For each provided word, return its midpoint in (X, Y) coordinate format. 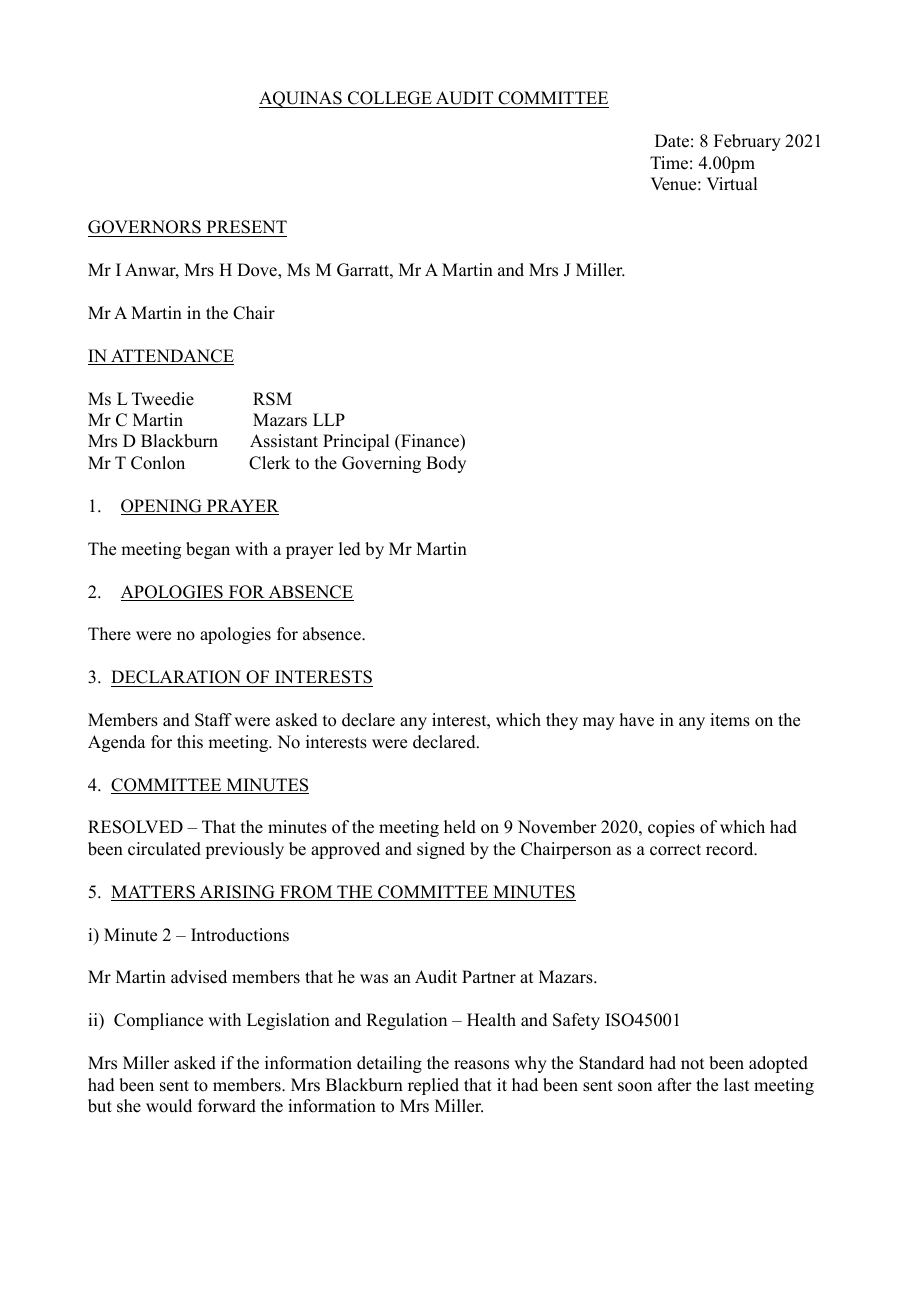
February (747, 142)
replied (433, 1086)
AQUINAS (301, 99)
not (692, 1064)
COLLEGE (390, 99)
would (169, 1106)
